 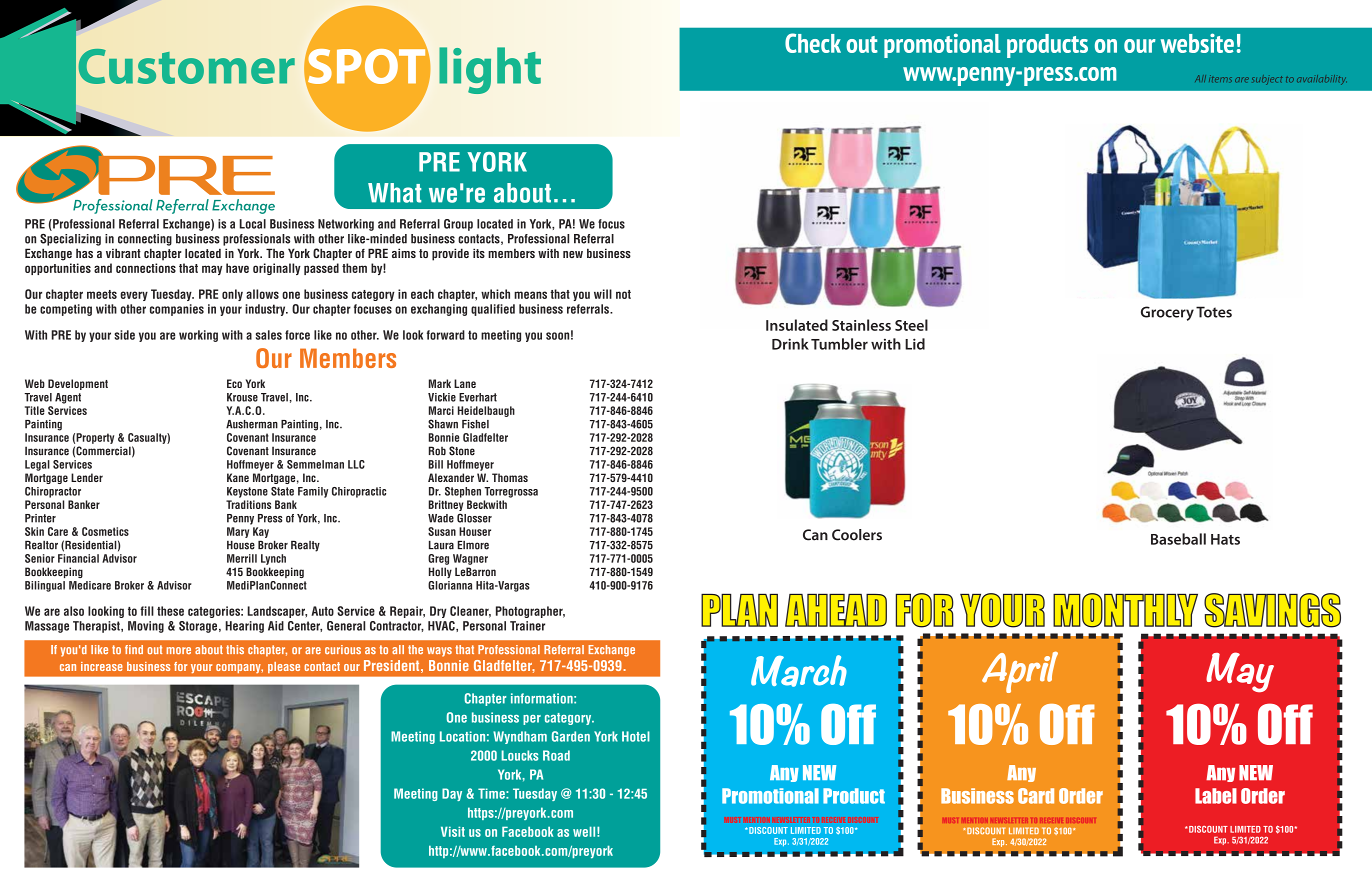 What do you see at coordinates (1220, 78) in the screenshot?
I see `items` at bounding box center [1220, 78].
